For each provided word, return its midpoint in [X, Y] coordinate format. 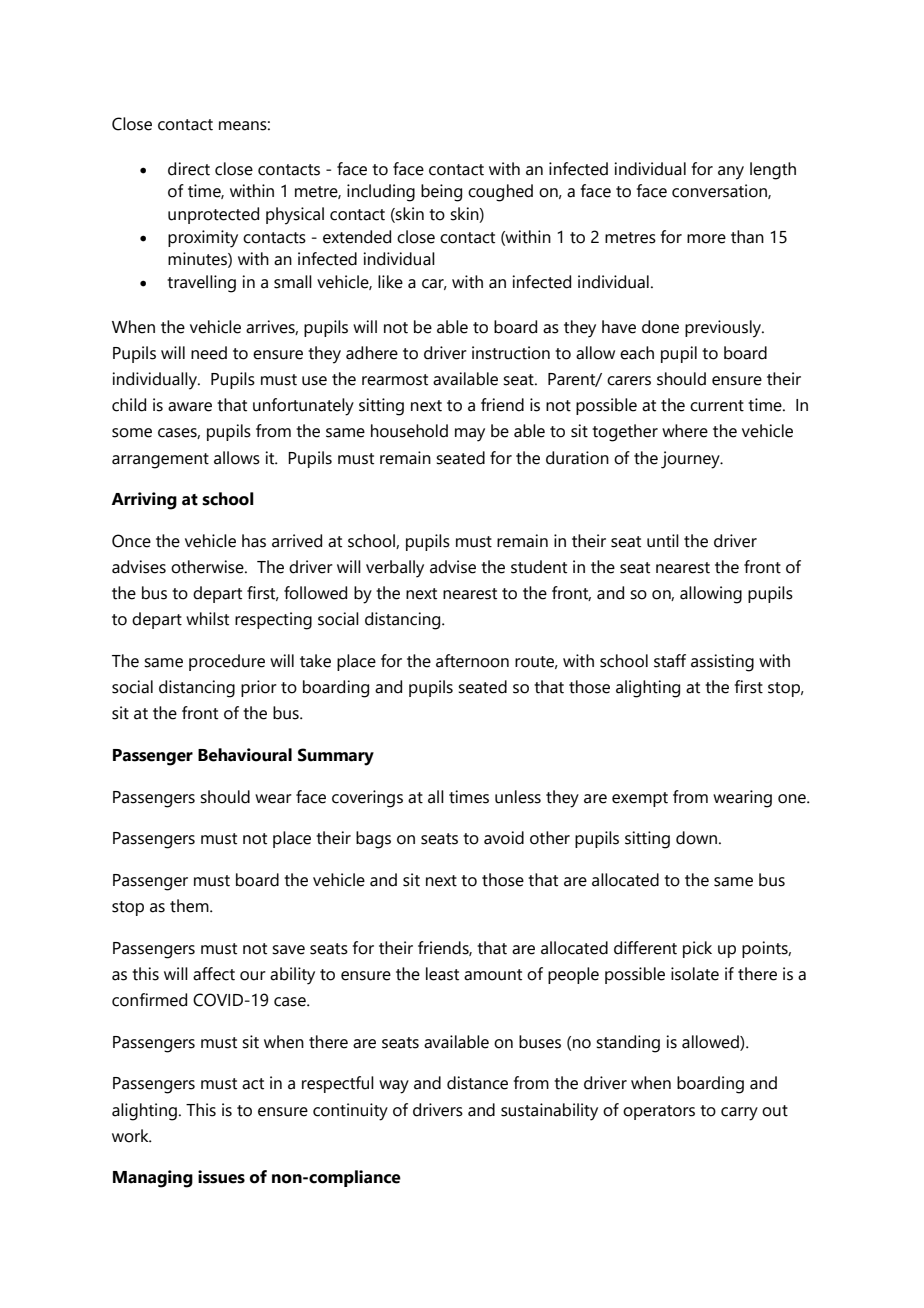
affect [214, 974]
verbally [395, 569]
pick [697, 949]
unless [518, 797]
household [409, 431]
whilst [207, 619]
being [441, 193]
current [717, 406]
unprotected [213, 215]
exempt [640, 799]
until [663, 541]
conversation [720, 191]
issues [221, 1177]
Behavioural [245, 755]
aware [190, 407]
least [442, 974]
